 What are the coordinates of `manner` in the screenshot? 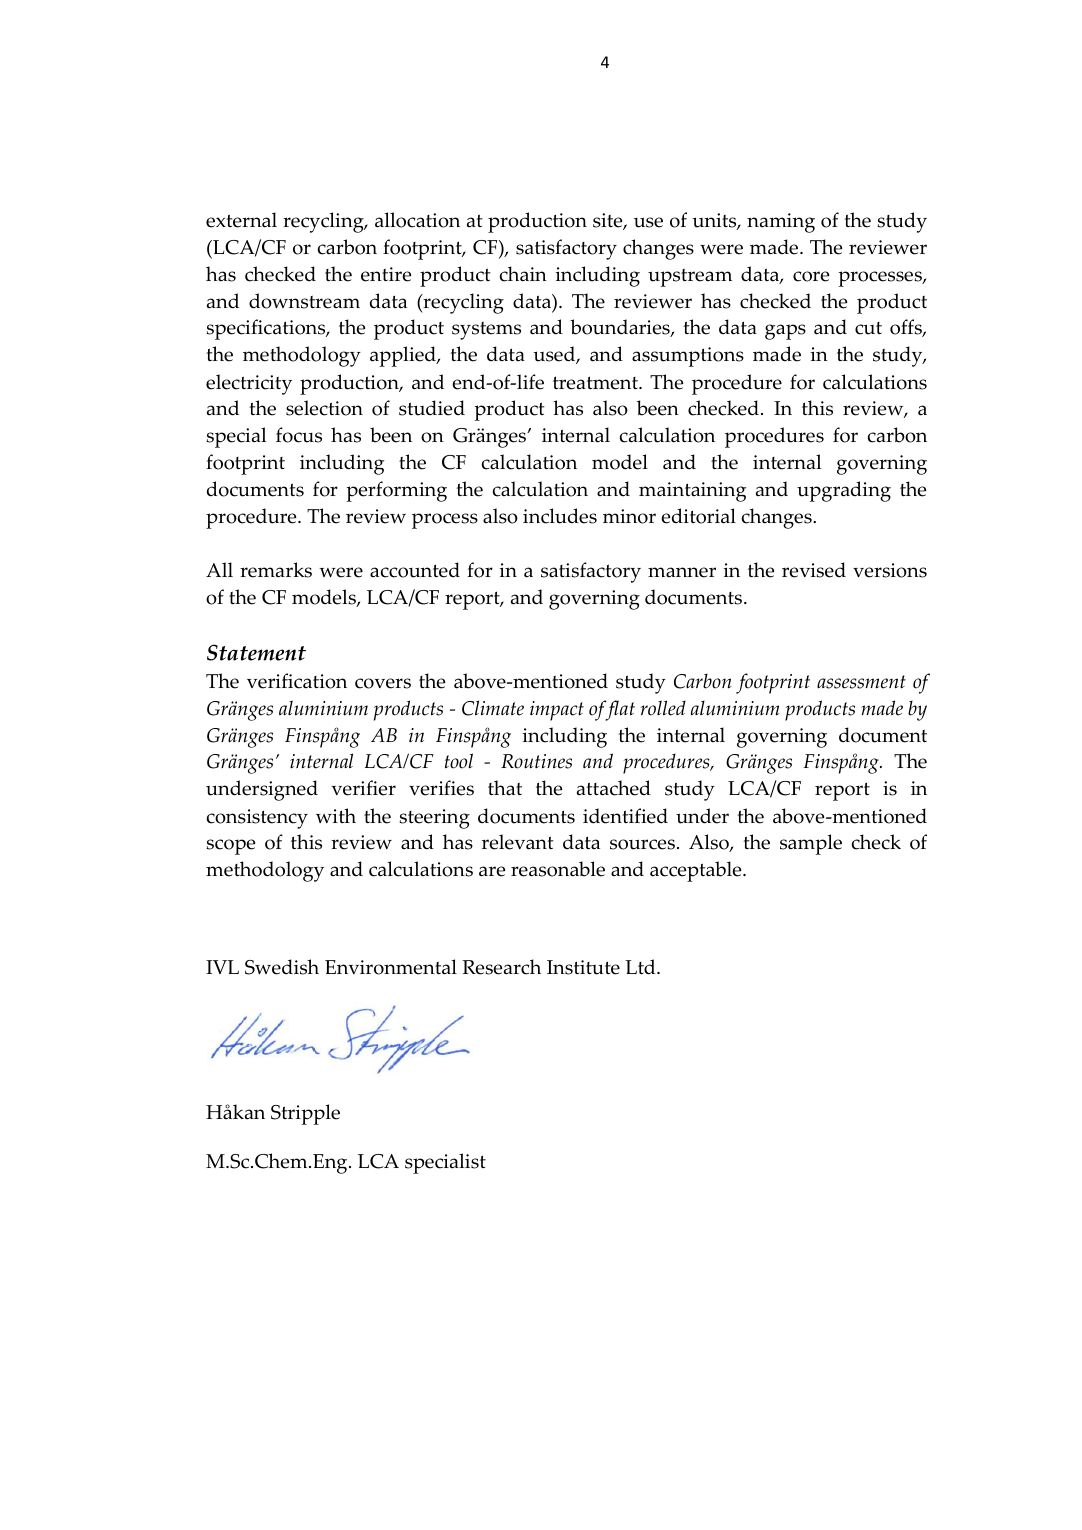 It's located at (682, 572).
